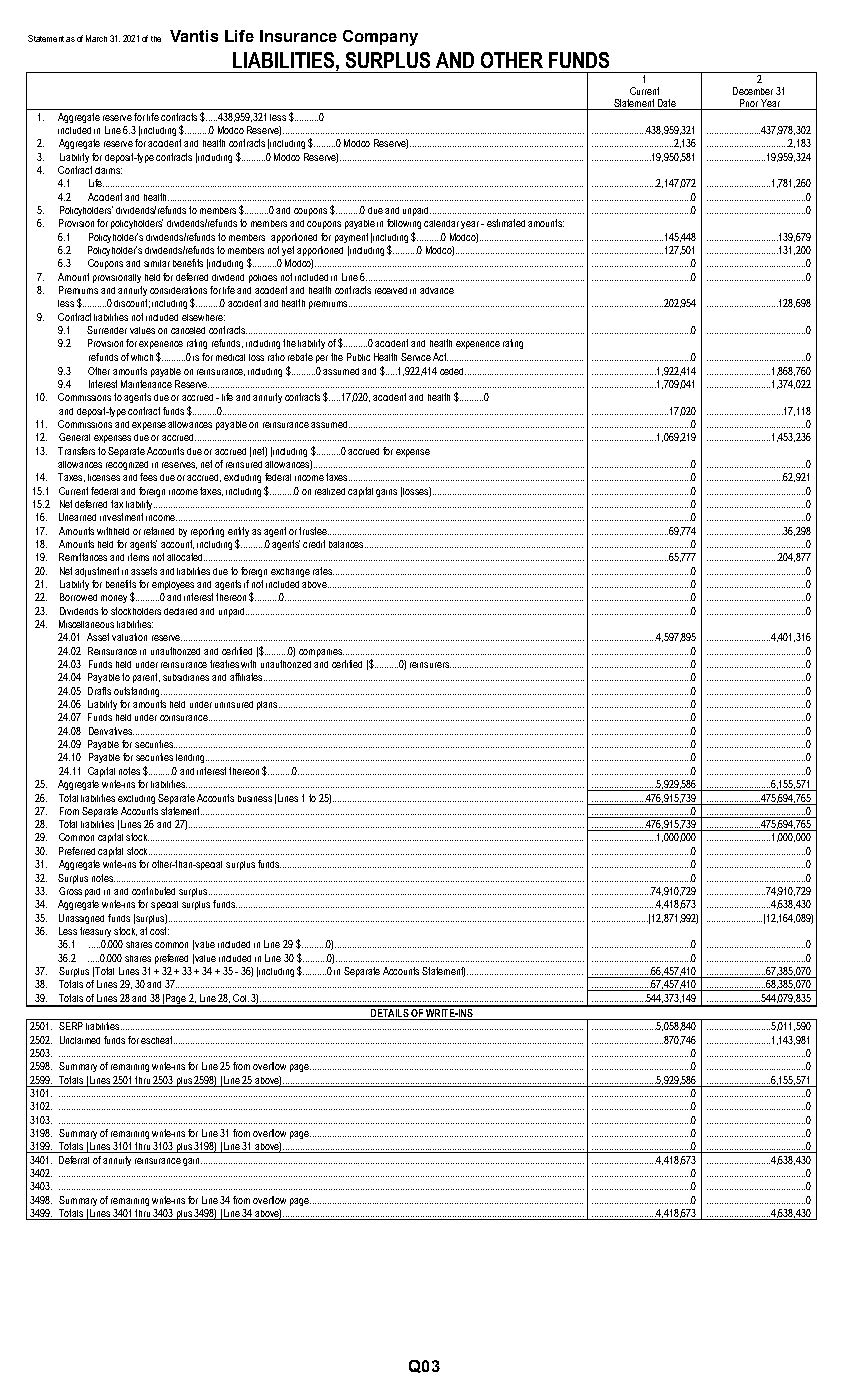  Describe the element at coordinates (380, 38) in the document. I see `Company` at that location.
